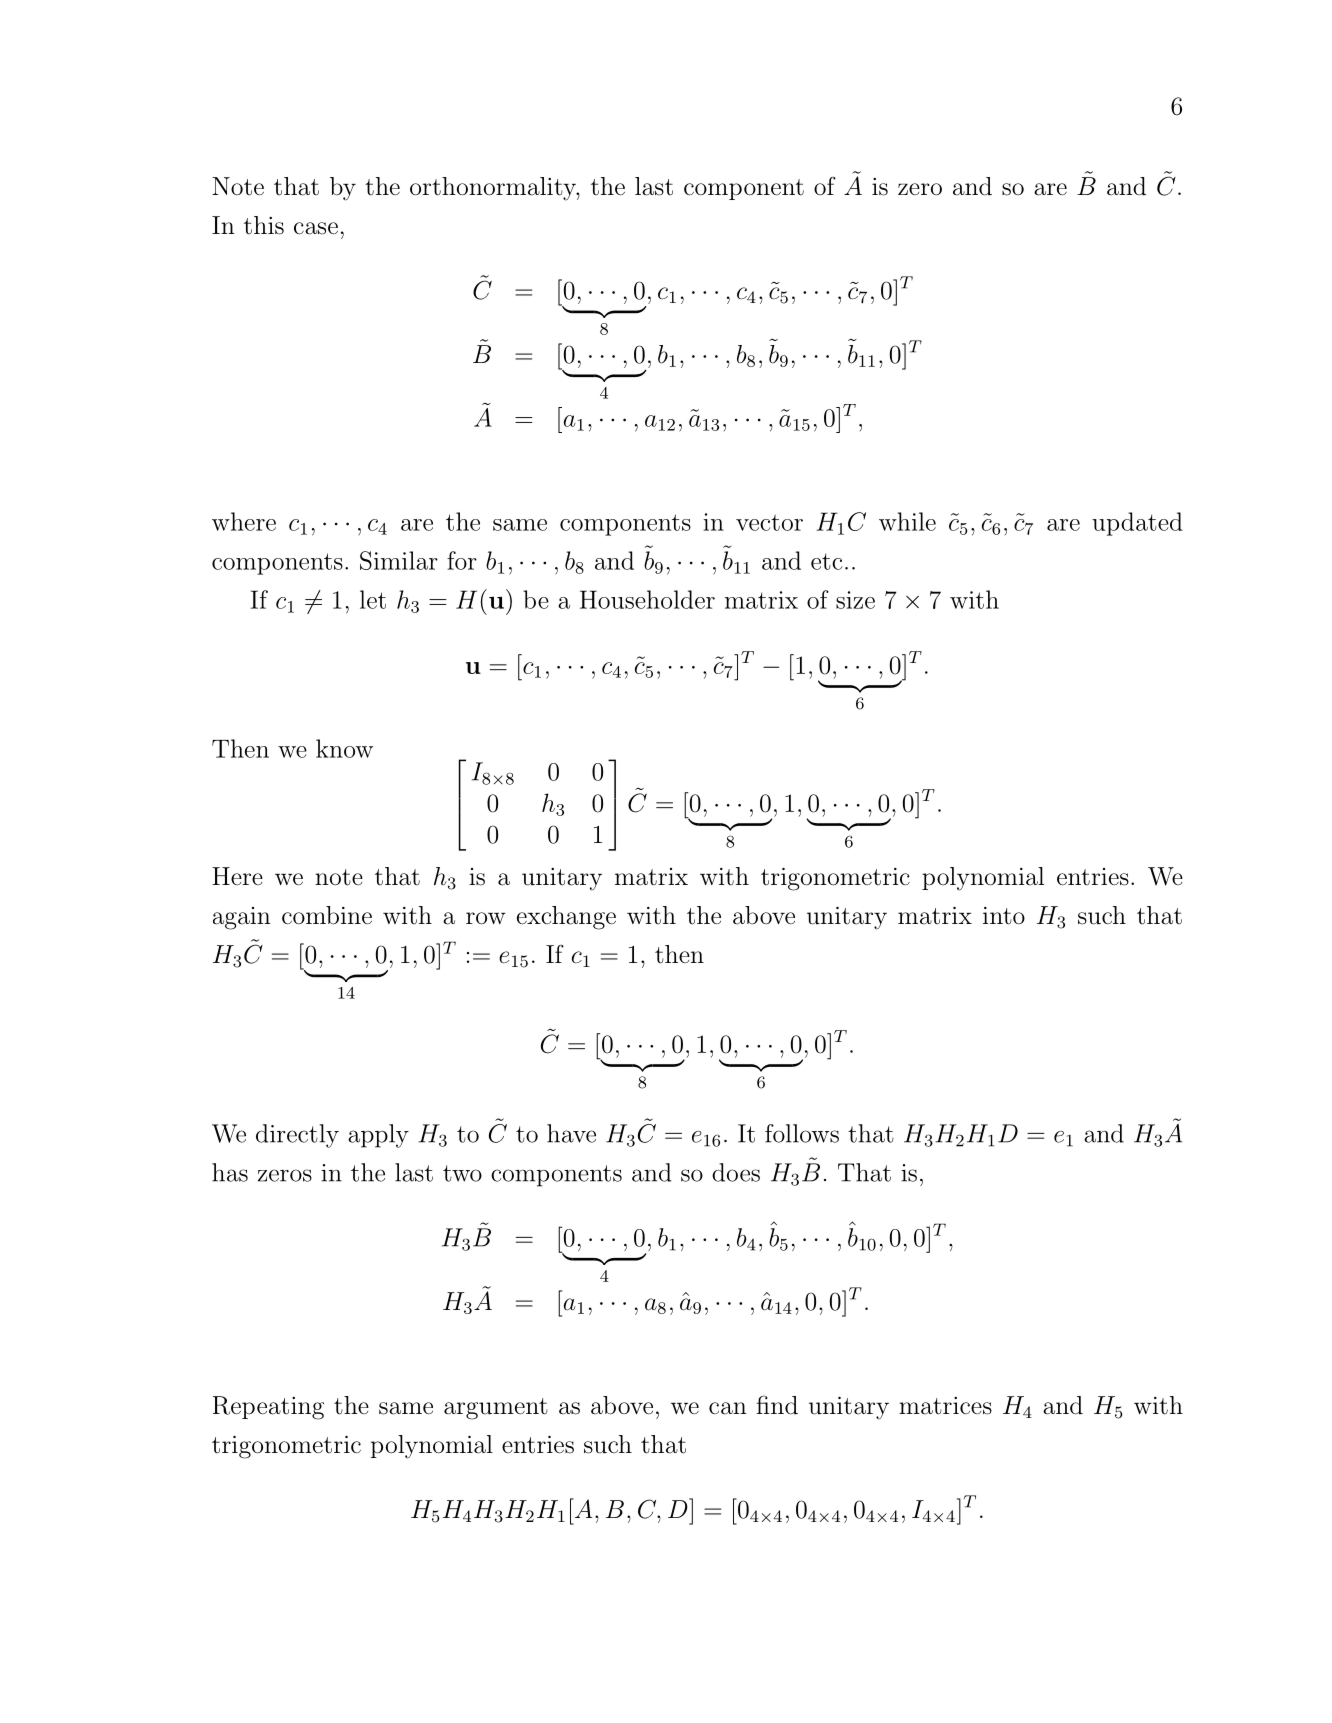 This document has width=1332, height=1723. What do you see at coordinates (566, 918) in the document?
I see `exchange` at bounding box center [566, 918].
